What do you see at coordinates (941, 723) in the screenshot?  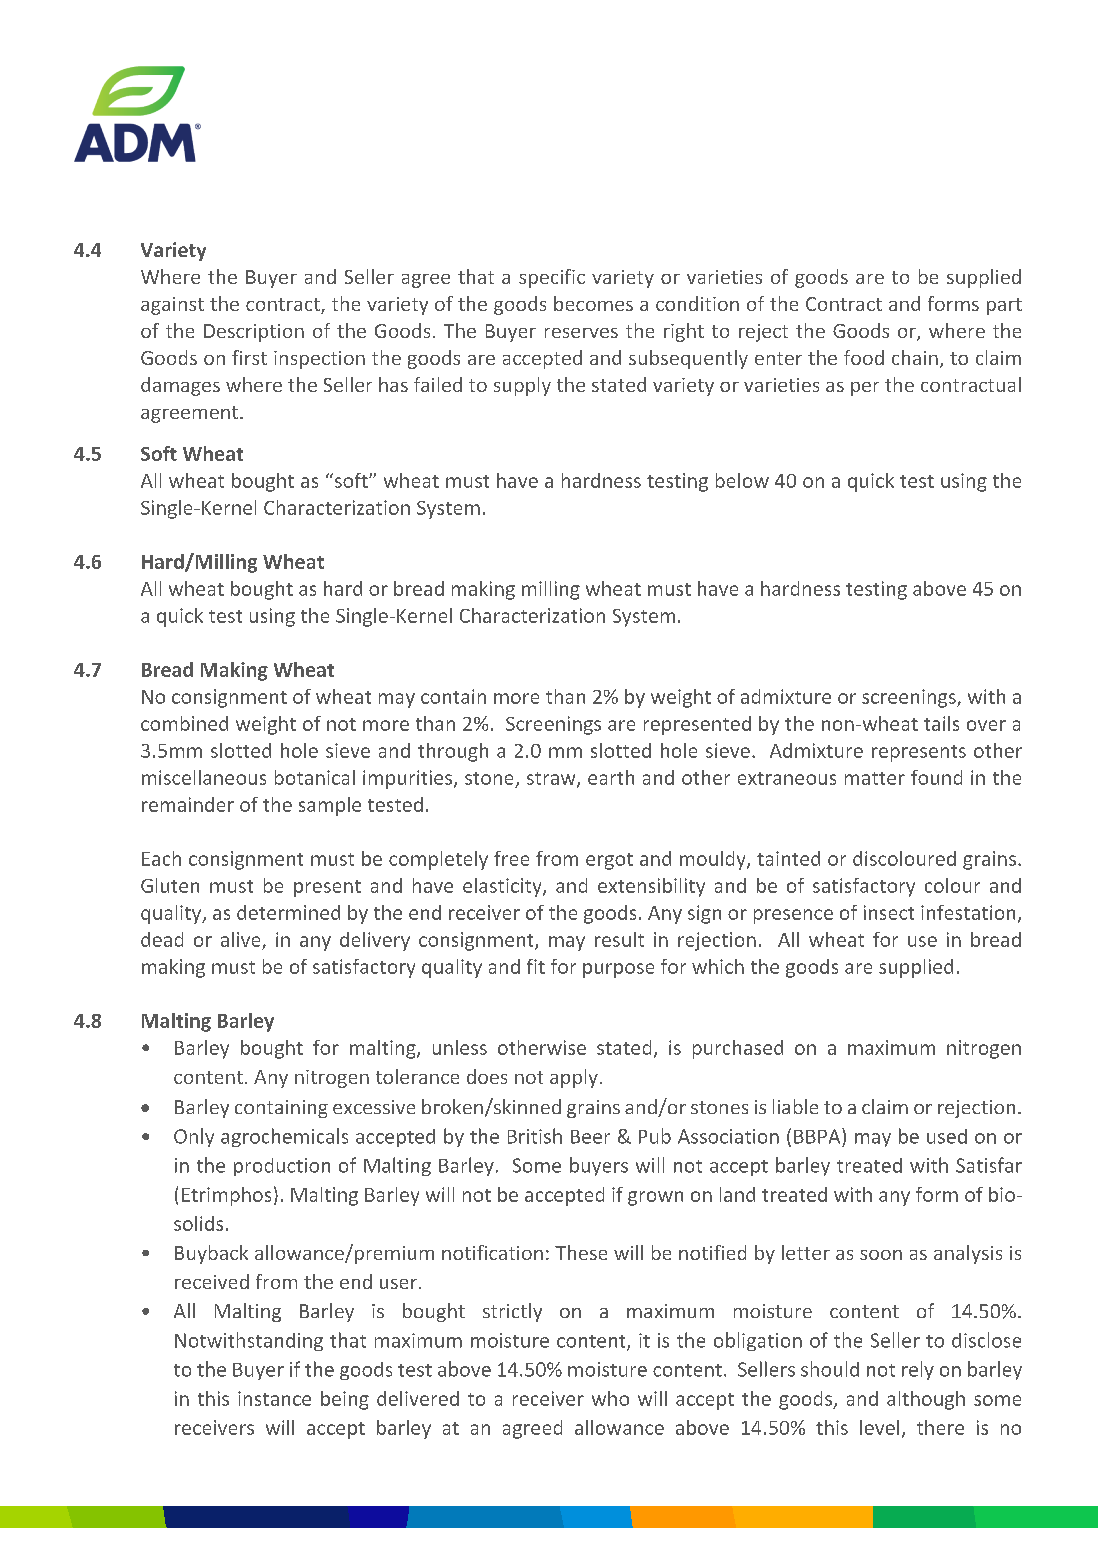 I see `tails` at bounding box center [941, 723].
